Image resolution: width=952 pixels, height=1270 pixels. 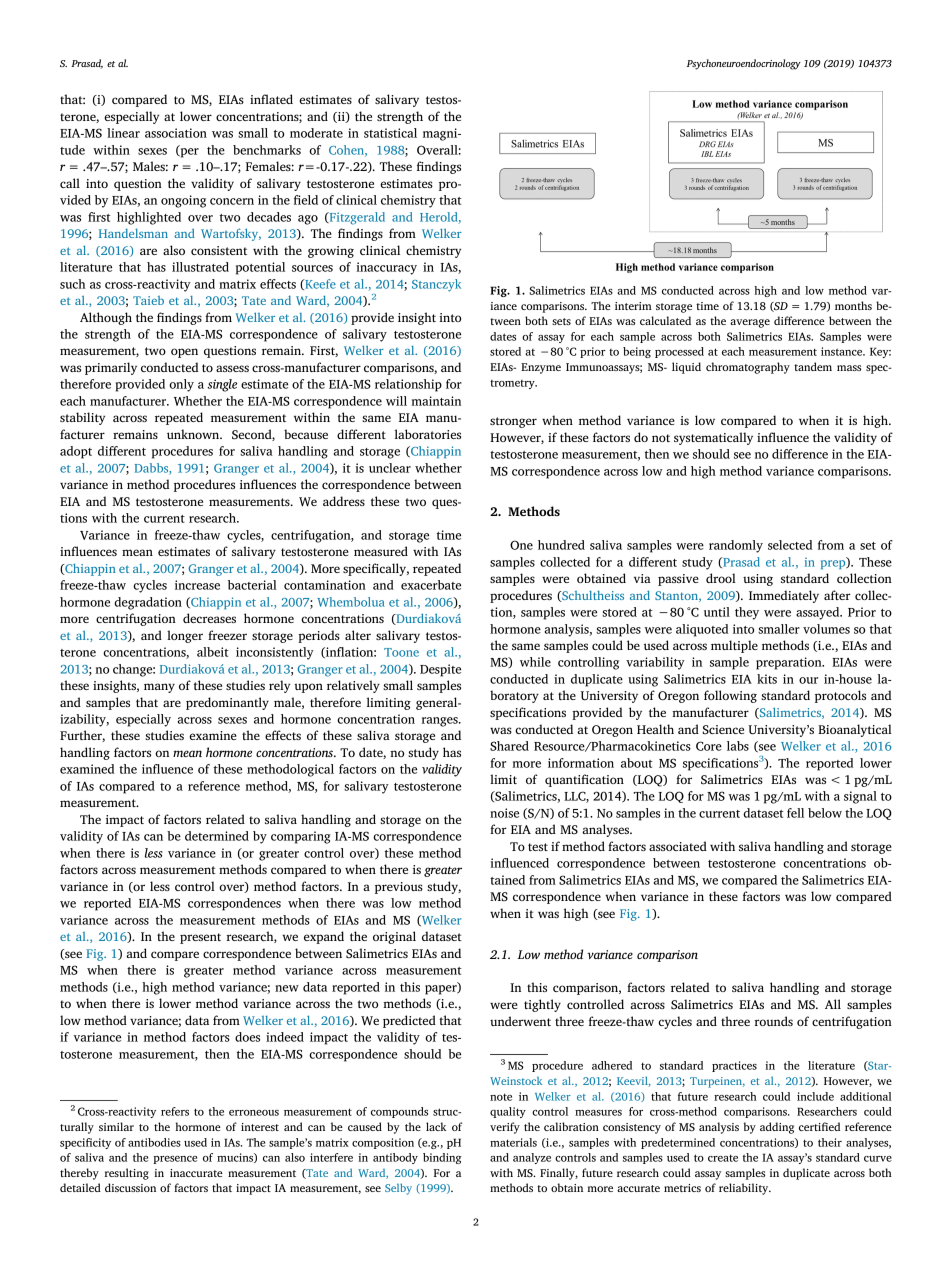 What do you see at coordinates (390, 133) in the image?
I see `statistical` at bounding box center [390, 133].
